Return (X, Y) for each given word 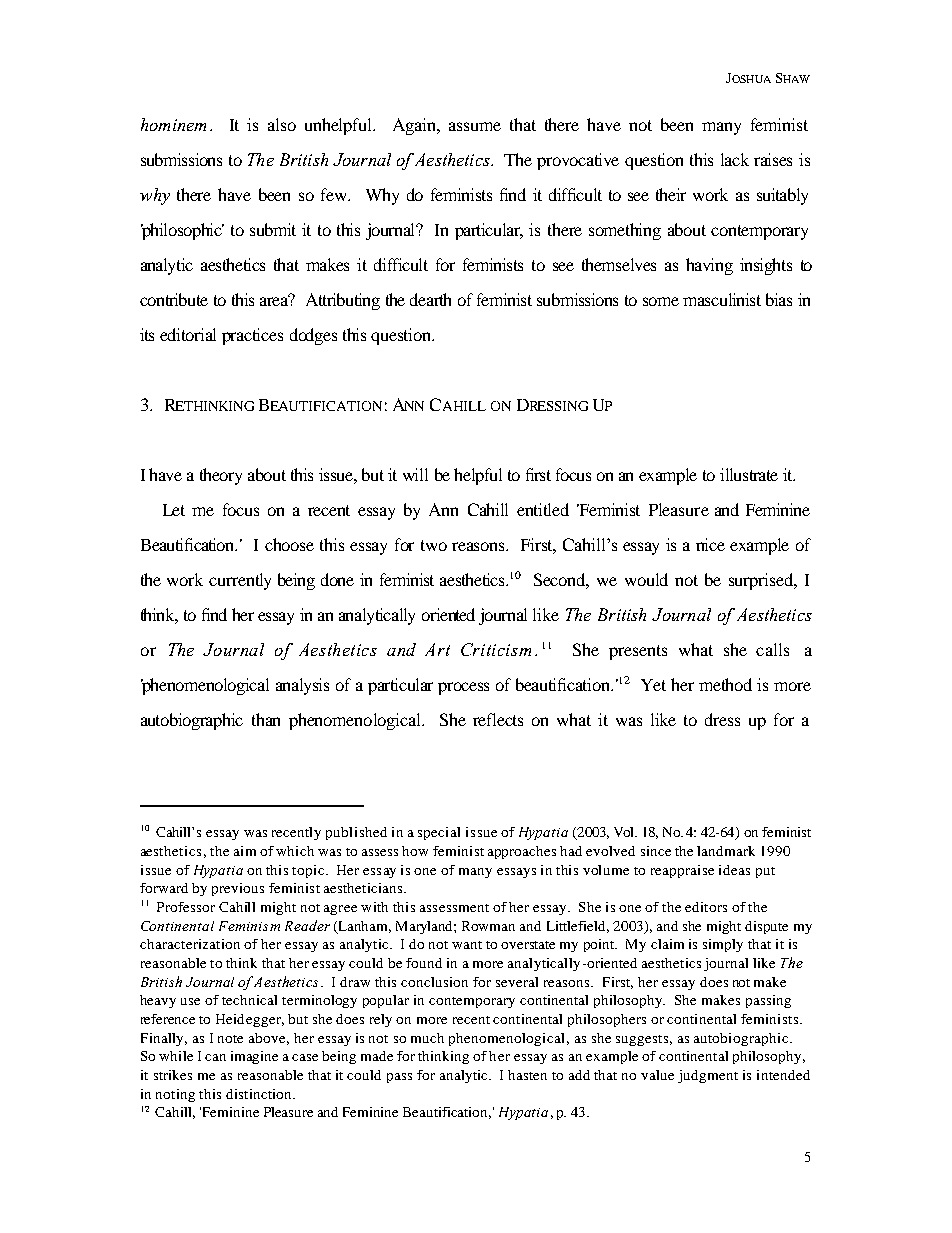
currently (240, 581)
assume (475, 126)
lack (735, 159)
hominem (173, 124)
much (427, 1038)
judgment (708, 1076)
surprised (762, 581)
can (215, 1057)
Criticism (496, 649)
